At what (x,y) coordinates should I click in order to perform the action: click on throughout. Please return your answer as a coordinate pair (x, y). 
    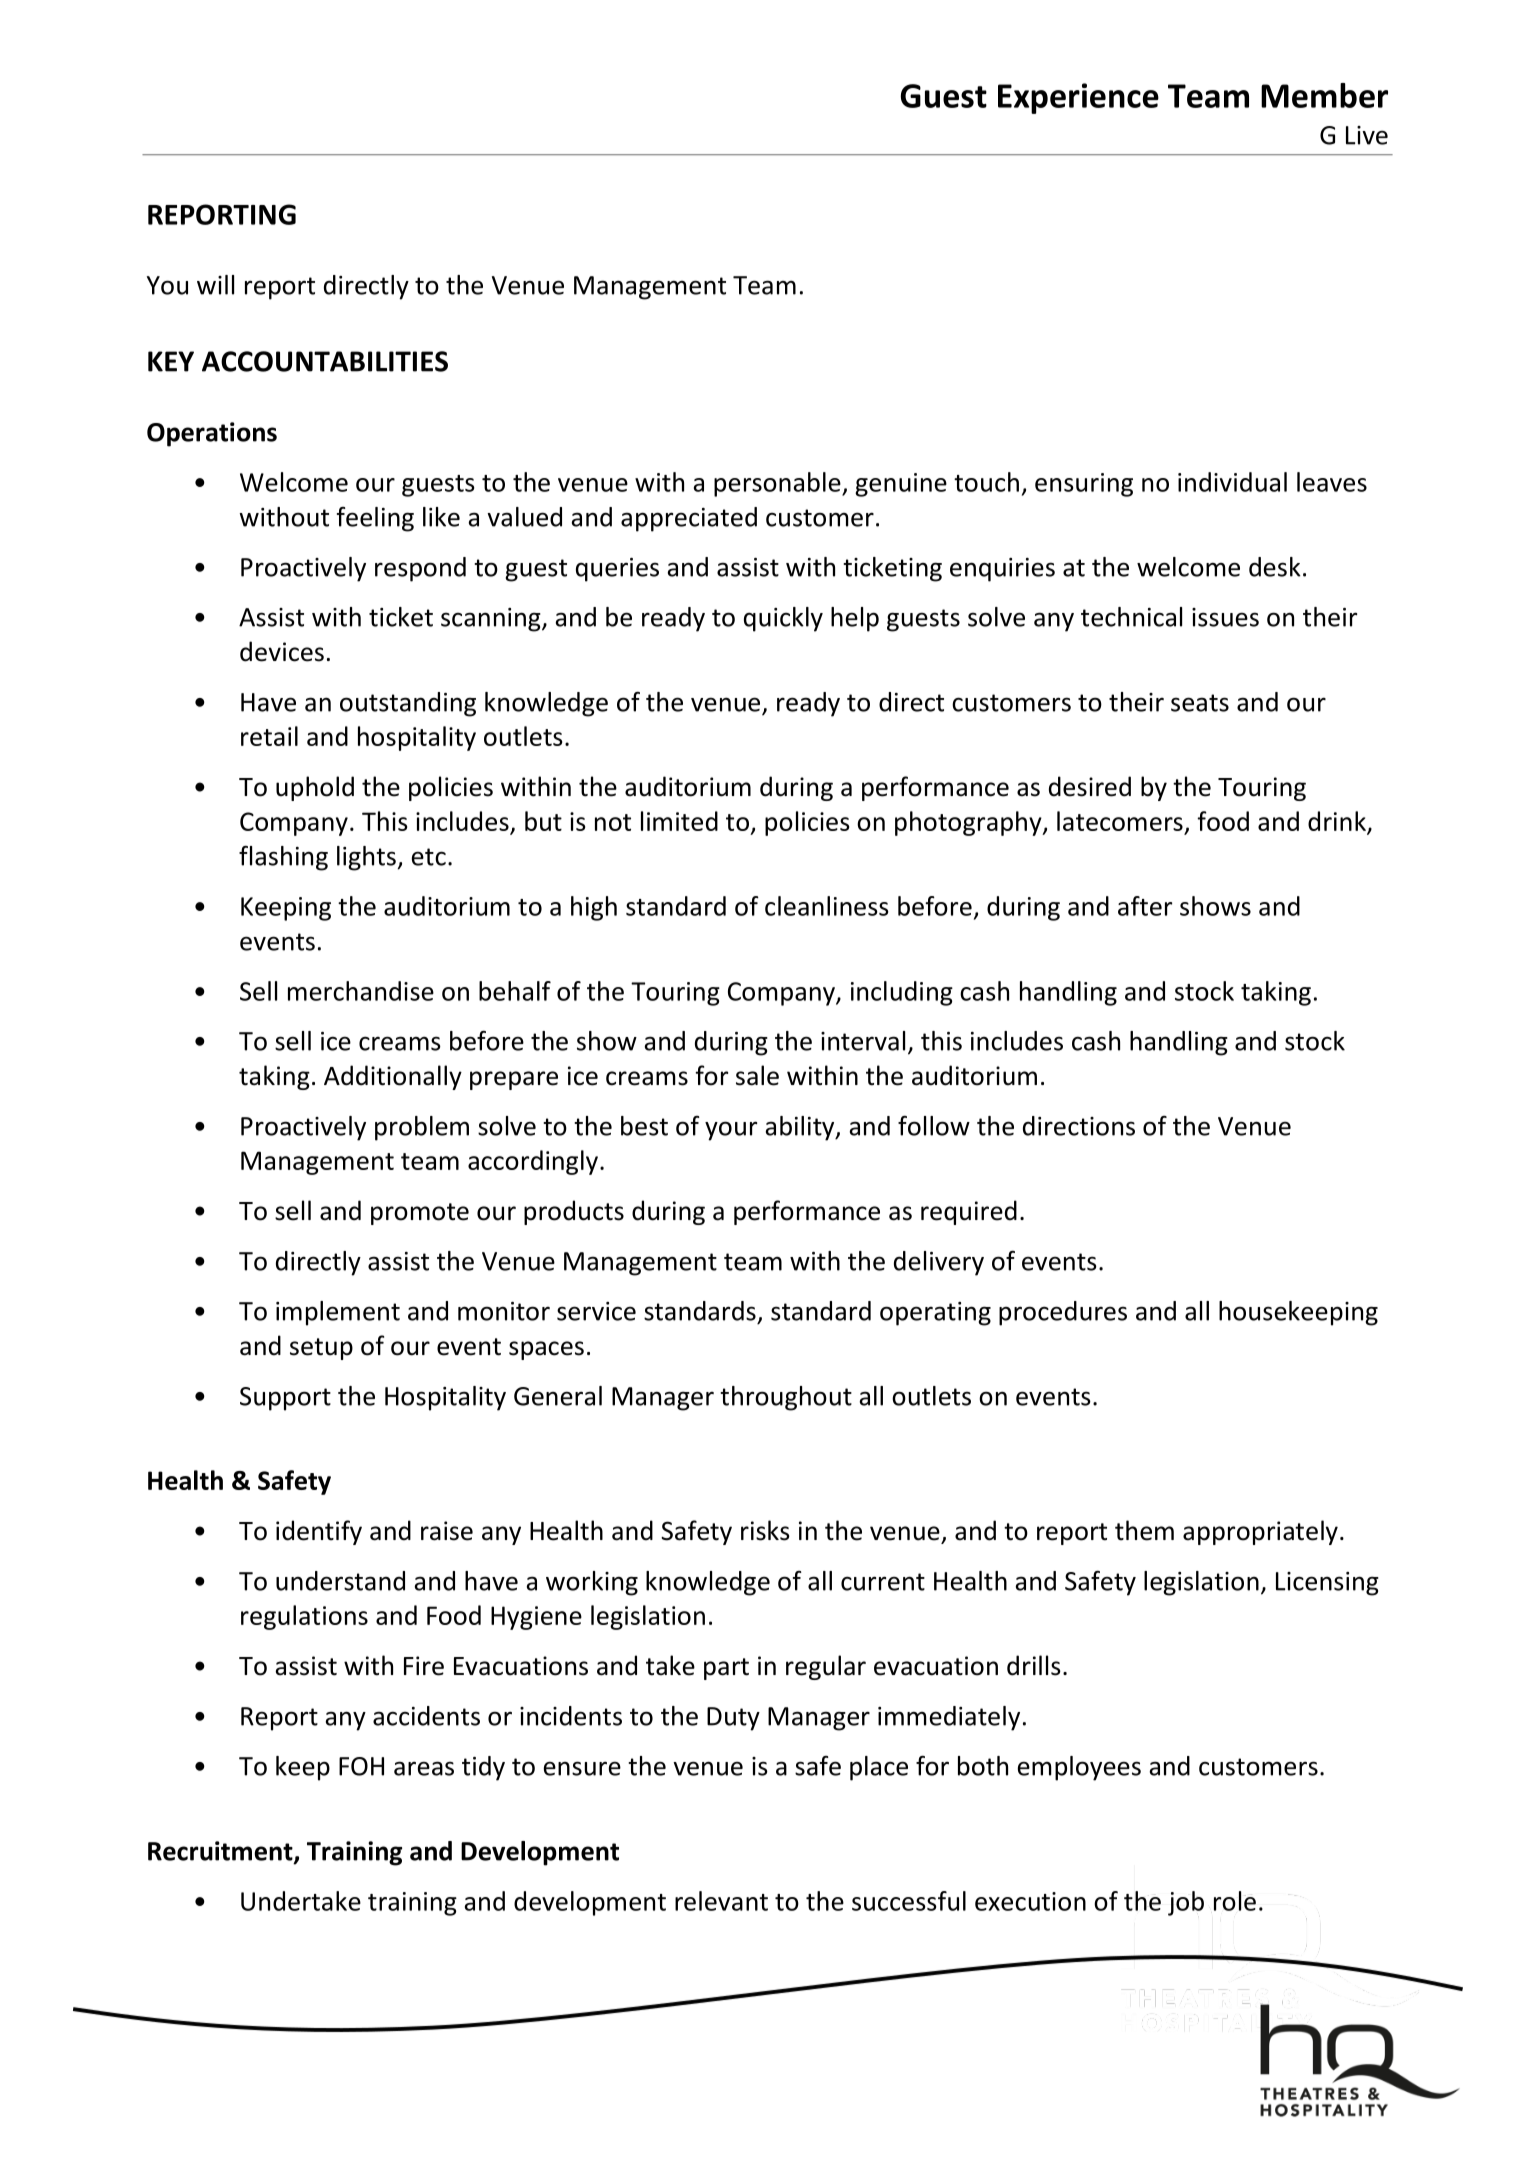
    Looking at the image, I should click on (786, 1398).
